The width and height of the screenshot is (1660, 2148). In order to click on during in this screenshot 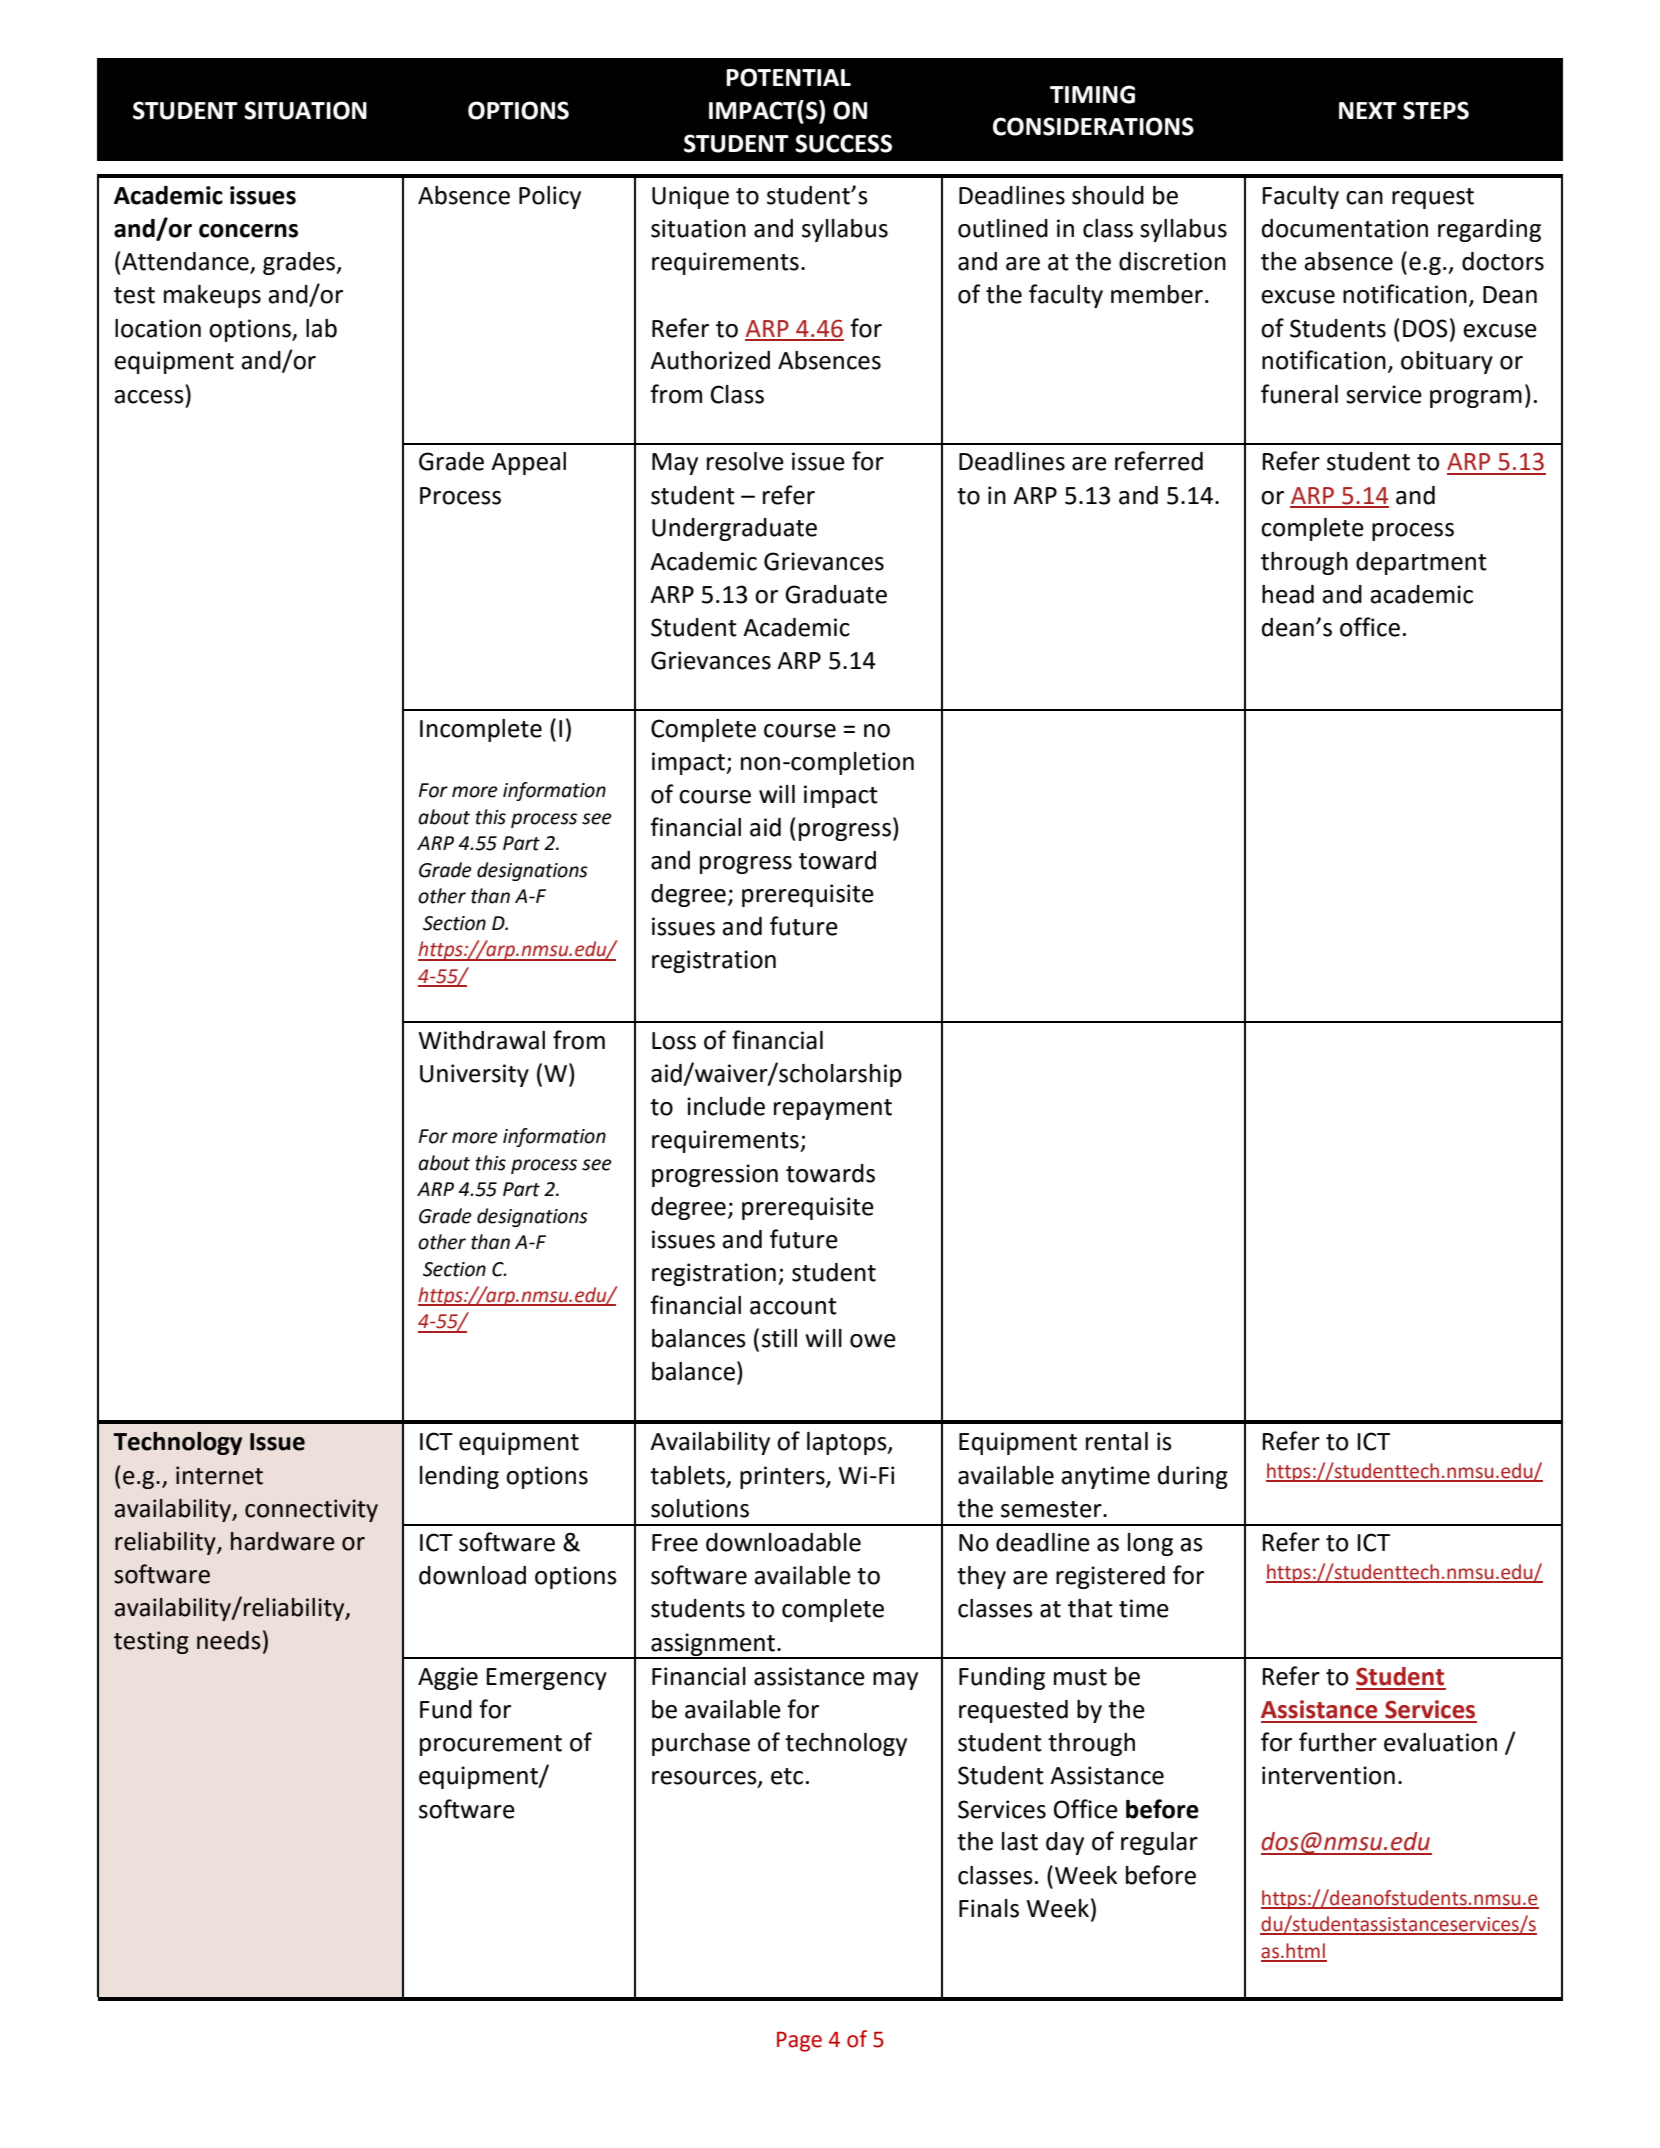, I will do `click(1193, 1477)`.
